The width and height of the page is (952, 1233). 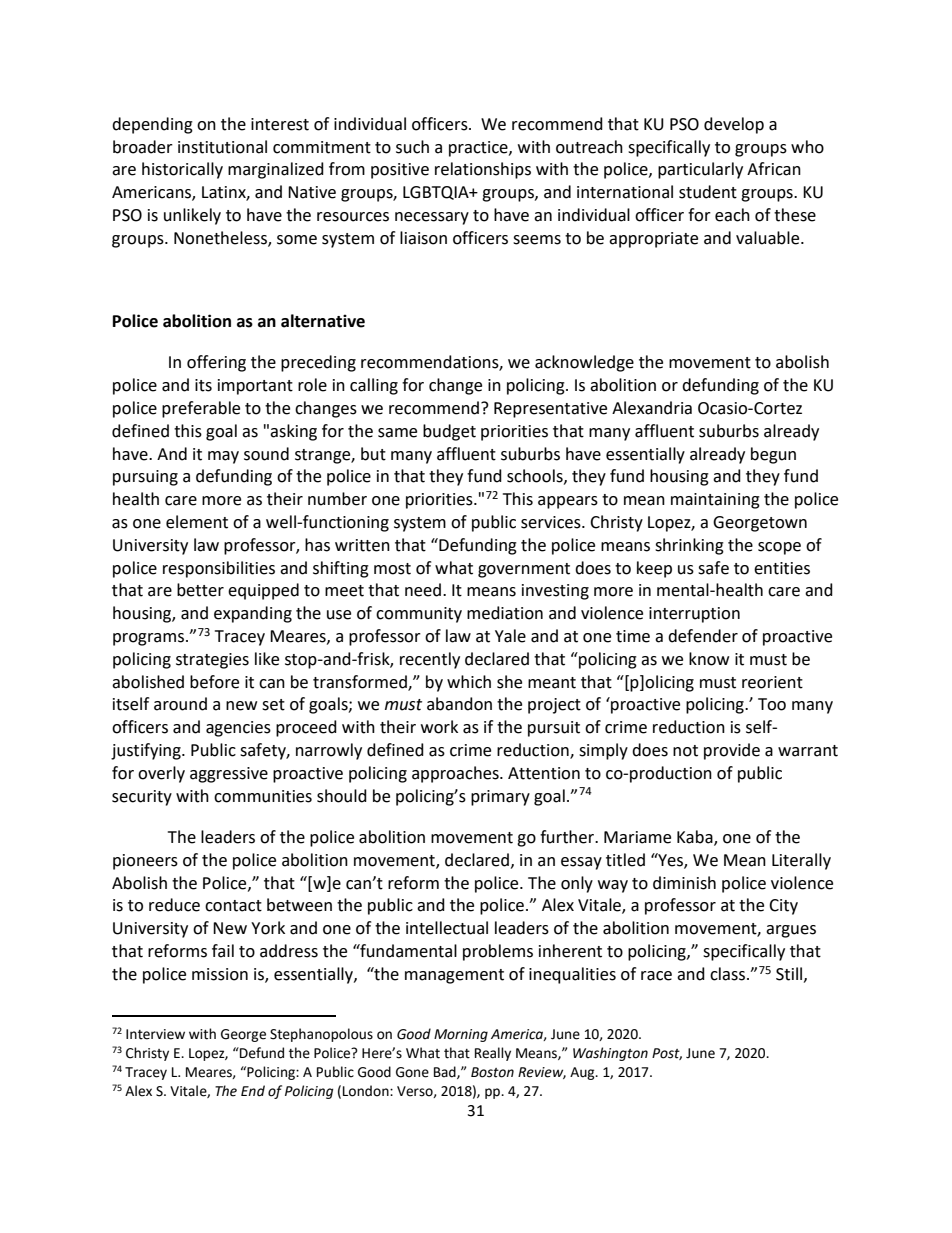 I want to click on Interview, so click(x=155, y=1034).
